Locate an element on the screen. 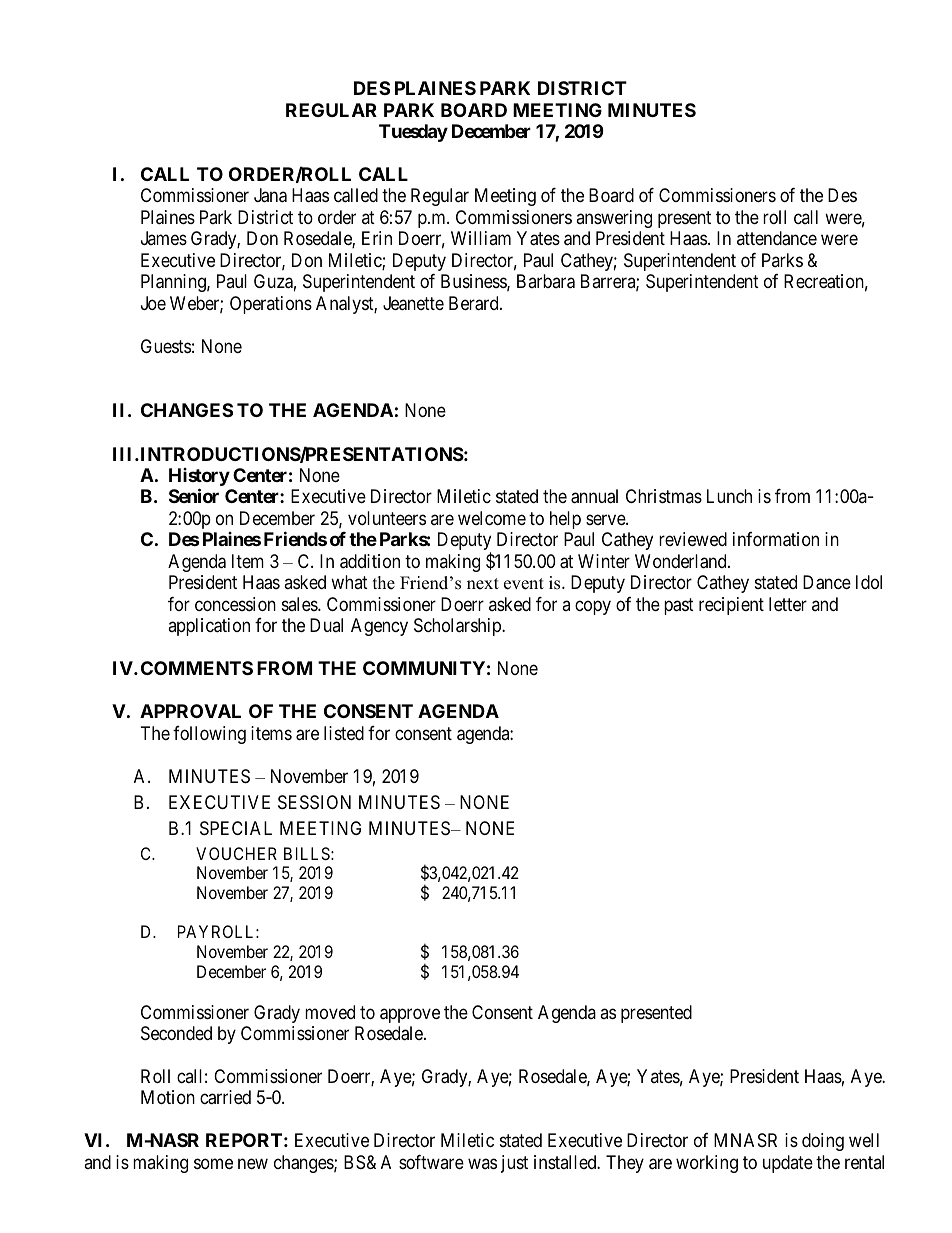  Jana is located at coordinates (270, 195).
